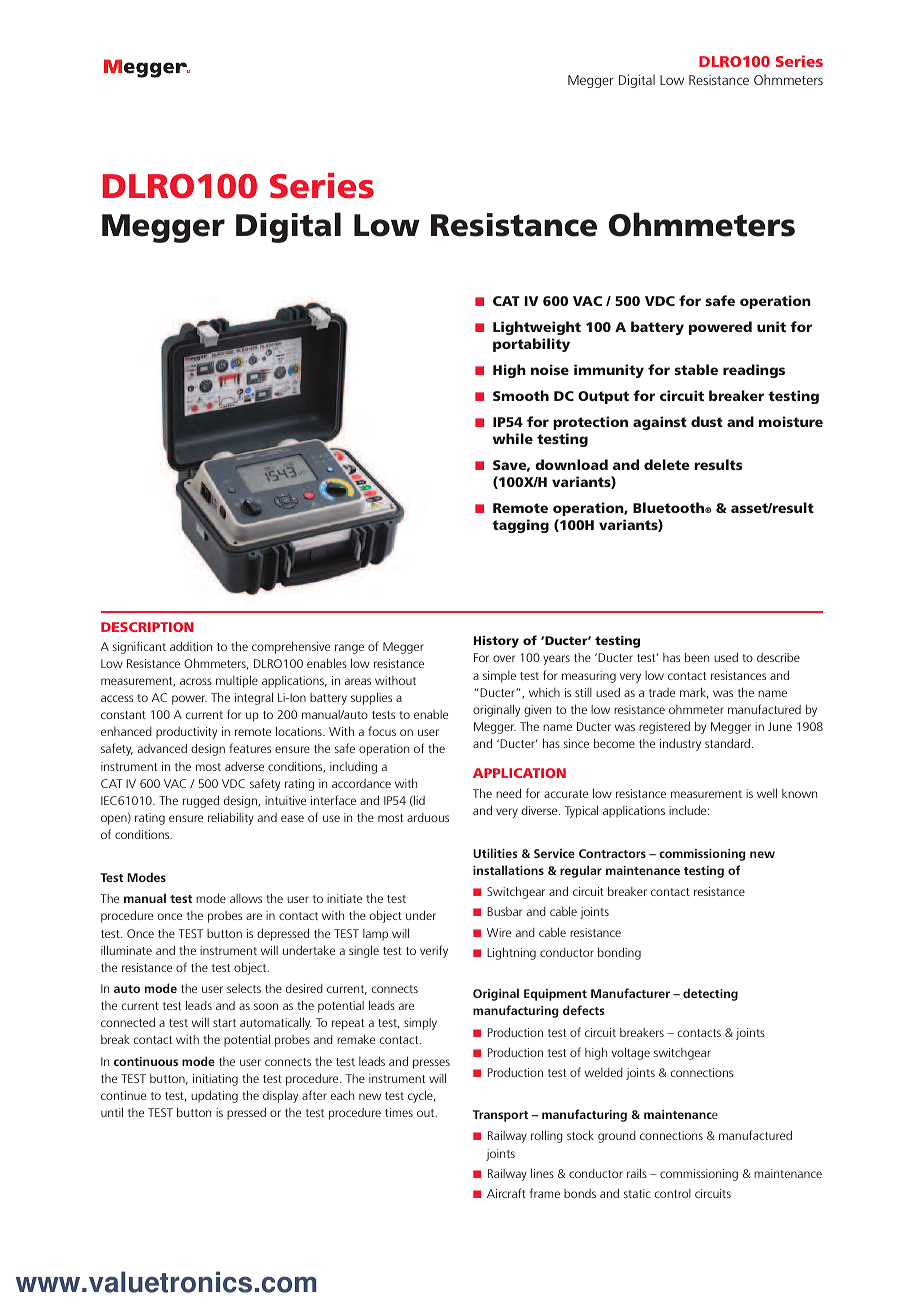 This image has width=924, height=1308. Describe the element at coordinates (508, 793) in the image. I see `need` at that location.
